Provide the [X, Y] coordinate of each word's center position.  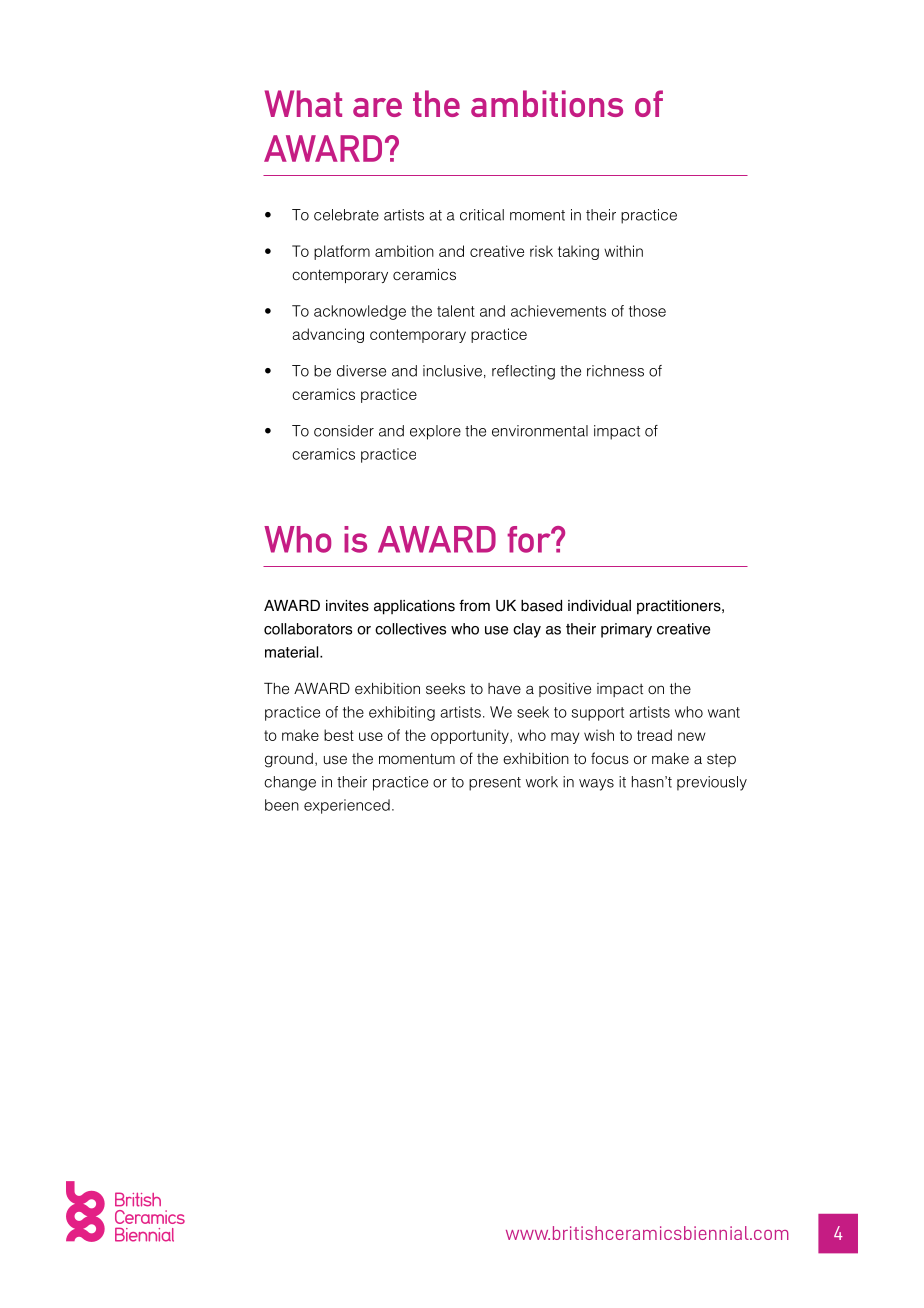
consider [344, 431]
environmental [540, 431]
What [303, 103]
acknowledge [360, 312]
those [647, 311]
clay [527, 630]
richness [615, 371]
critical [482, 215]
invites [347, 606]
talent [456, 311]
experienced [347, 806]
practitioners [680, 607]
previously [712, 783]
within [623, 251]
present [495, 784]
